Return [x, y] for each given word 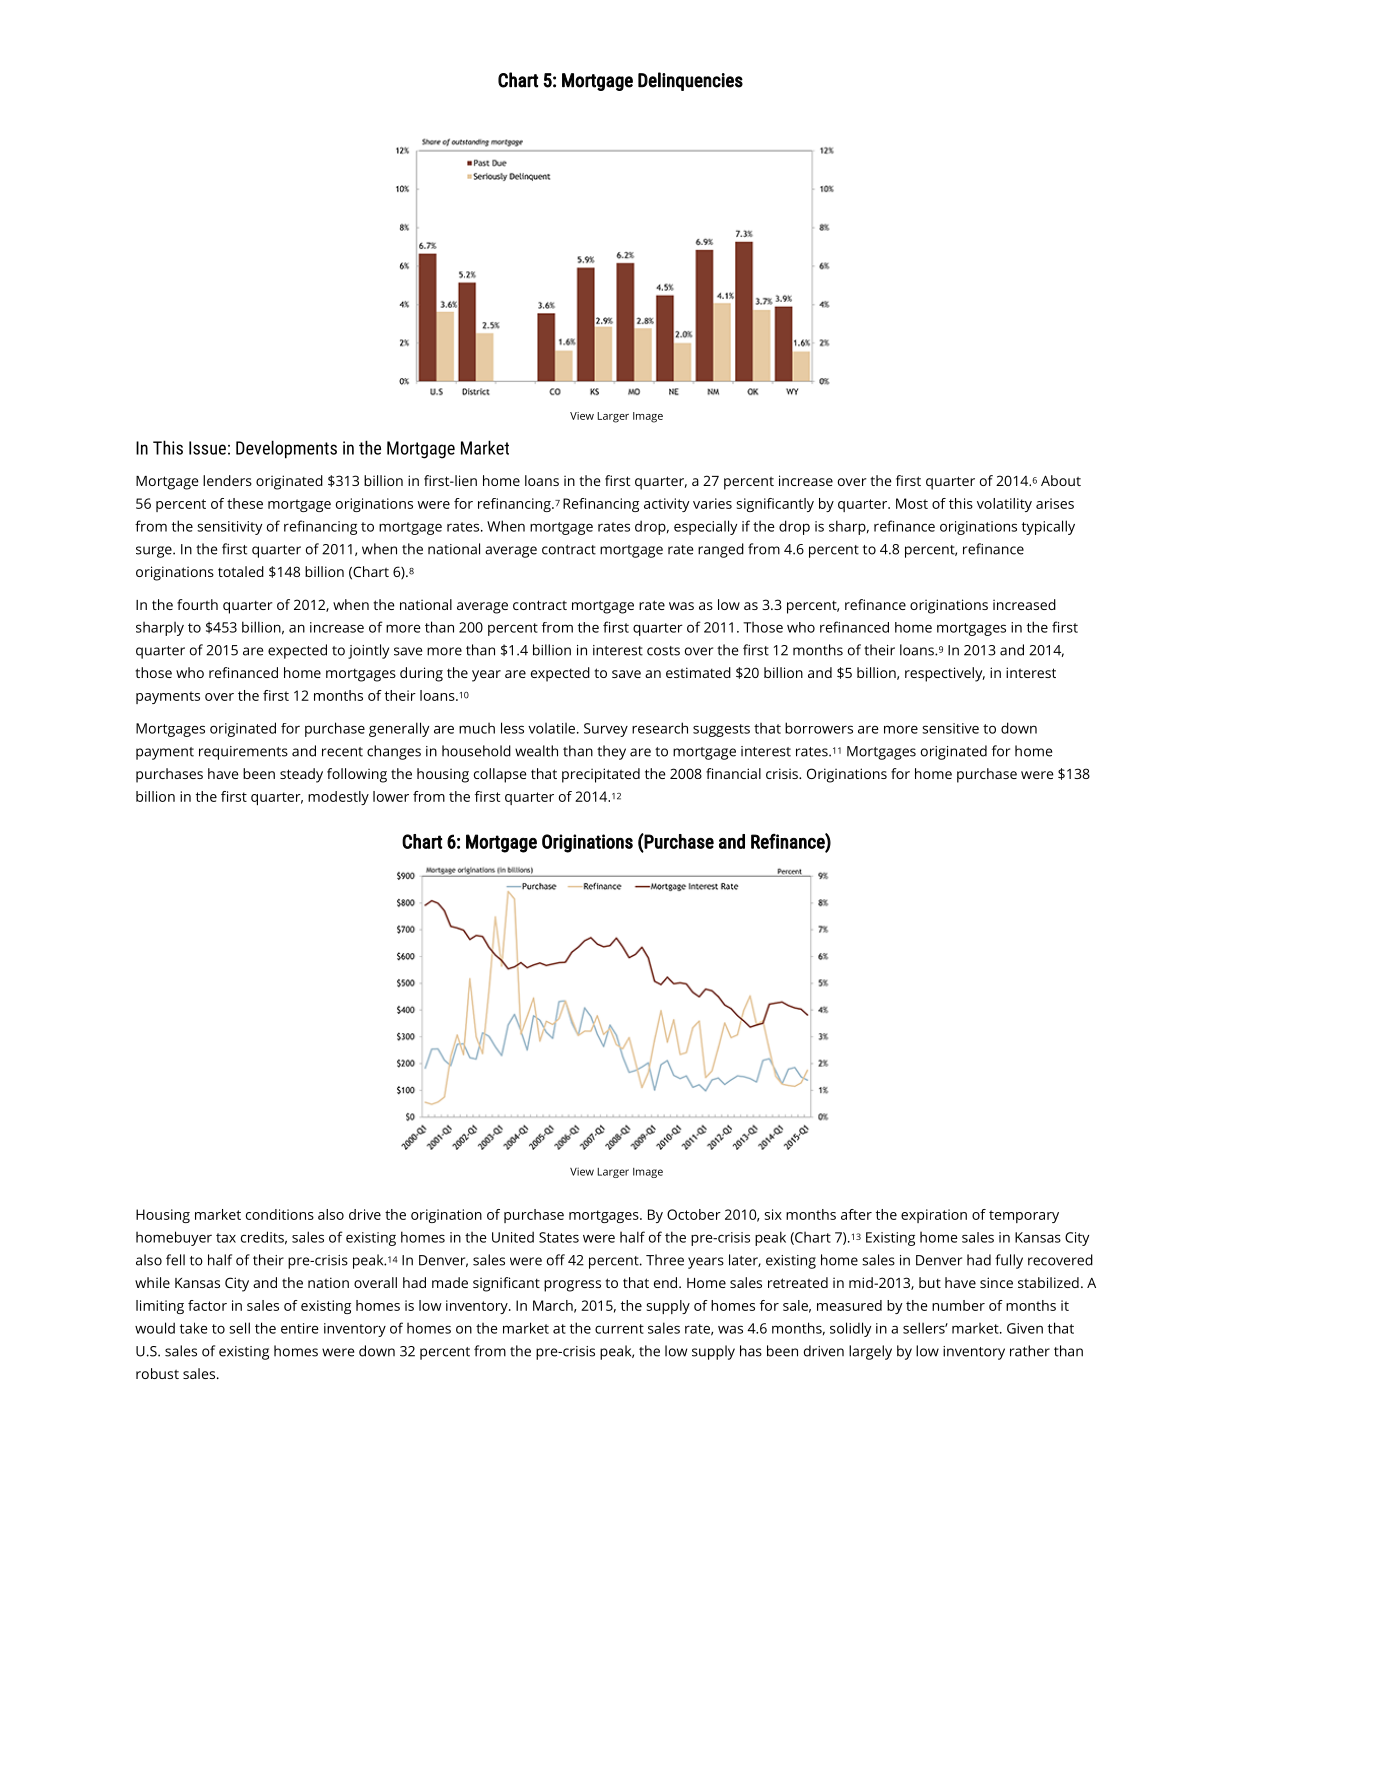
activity [667, 505]
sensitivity [229, 528]
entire [300, 1328]
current [619, 1329]
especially [705, 527]
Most [912, 503]
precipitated [601, 775]
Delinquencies [690, 81]
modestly [338, 798]
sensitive [950, 728]
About [1061, 480]
